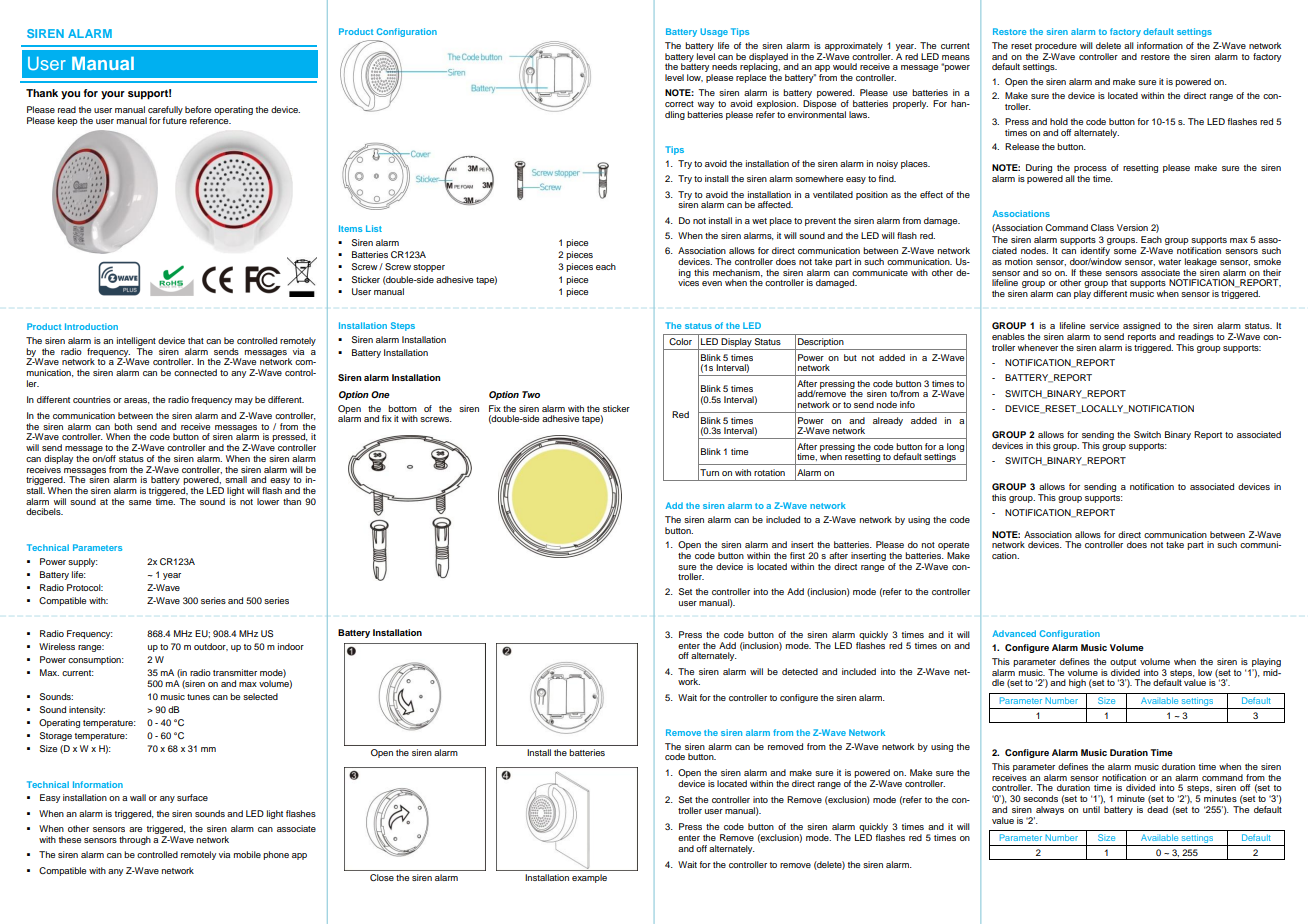  Describe the element at coordinates (821, 344) in the page. I see `Description` at that location.
